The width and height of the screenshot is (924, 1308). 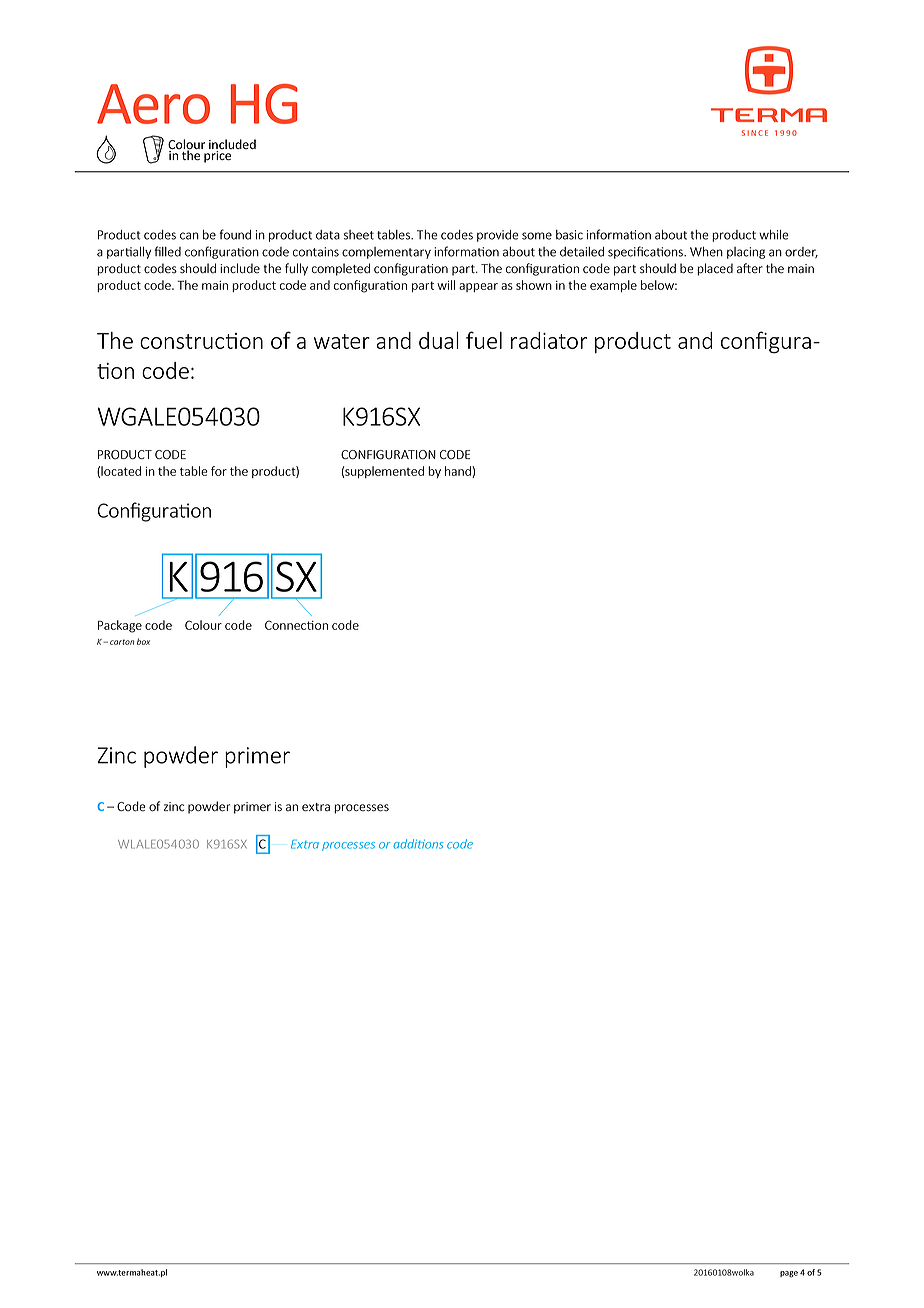 I want to click on page, so click(x=789, y=1274).
